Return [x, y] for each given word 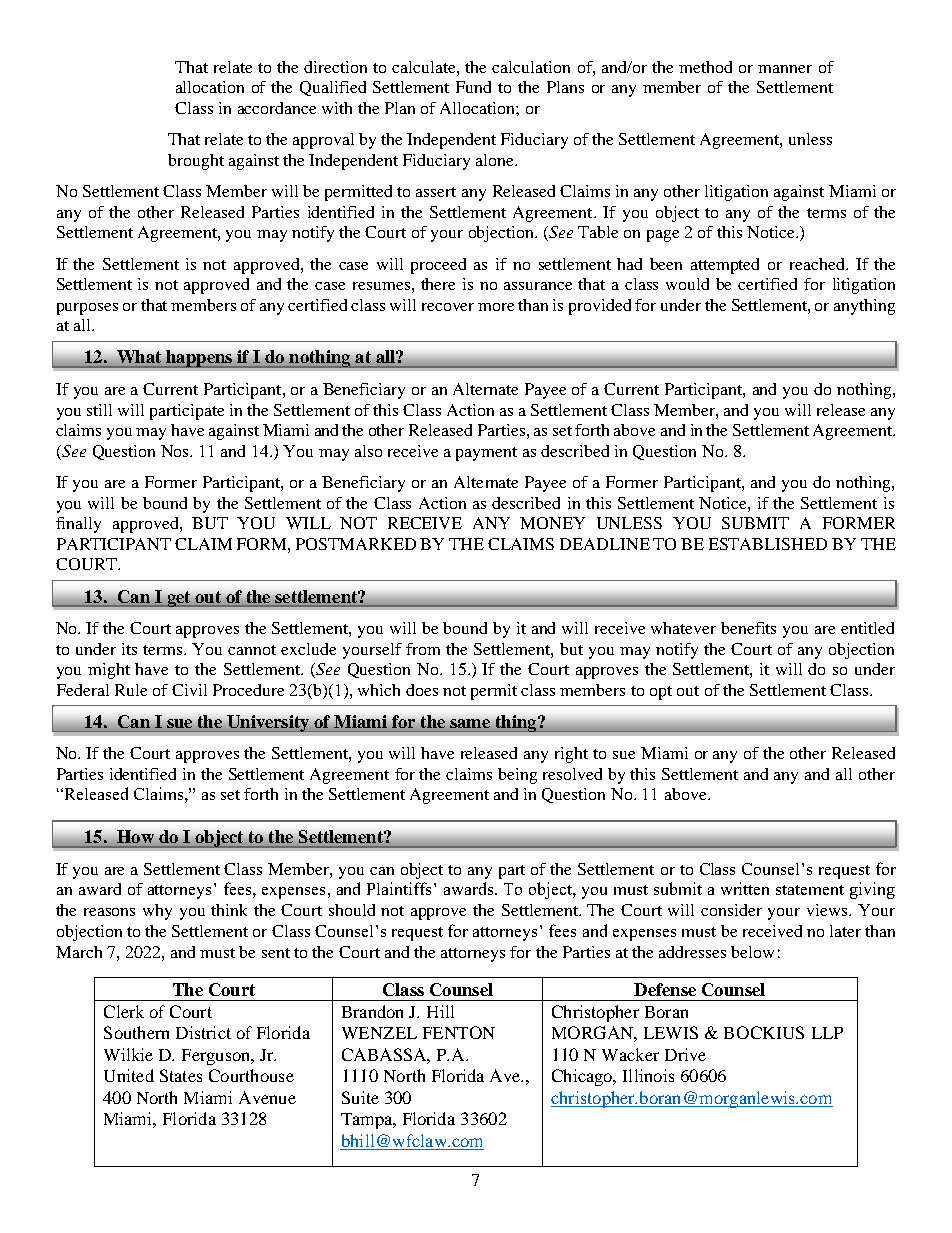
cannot [252, 650]
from [423, 649]
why [157, 912]
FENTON [459, 1032]
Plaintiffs [401, 888]
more [496, 307]
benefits [748, 628]
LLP [827, 1033]
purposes [87, 309]
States [181, 1075]
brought [196, 162]
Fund [473, 87]
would [687, 284]
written [745, 888]
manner [785, 69]
